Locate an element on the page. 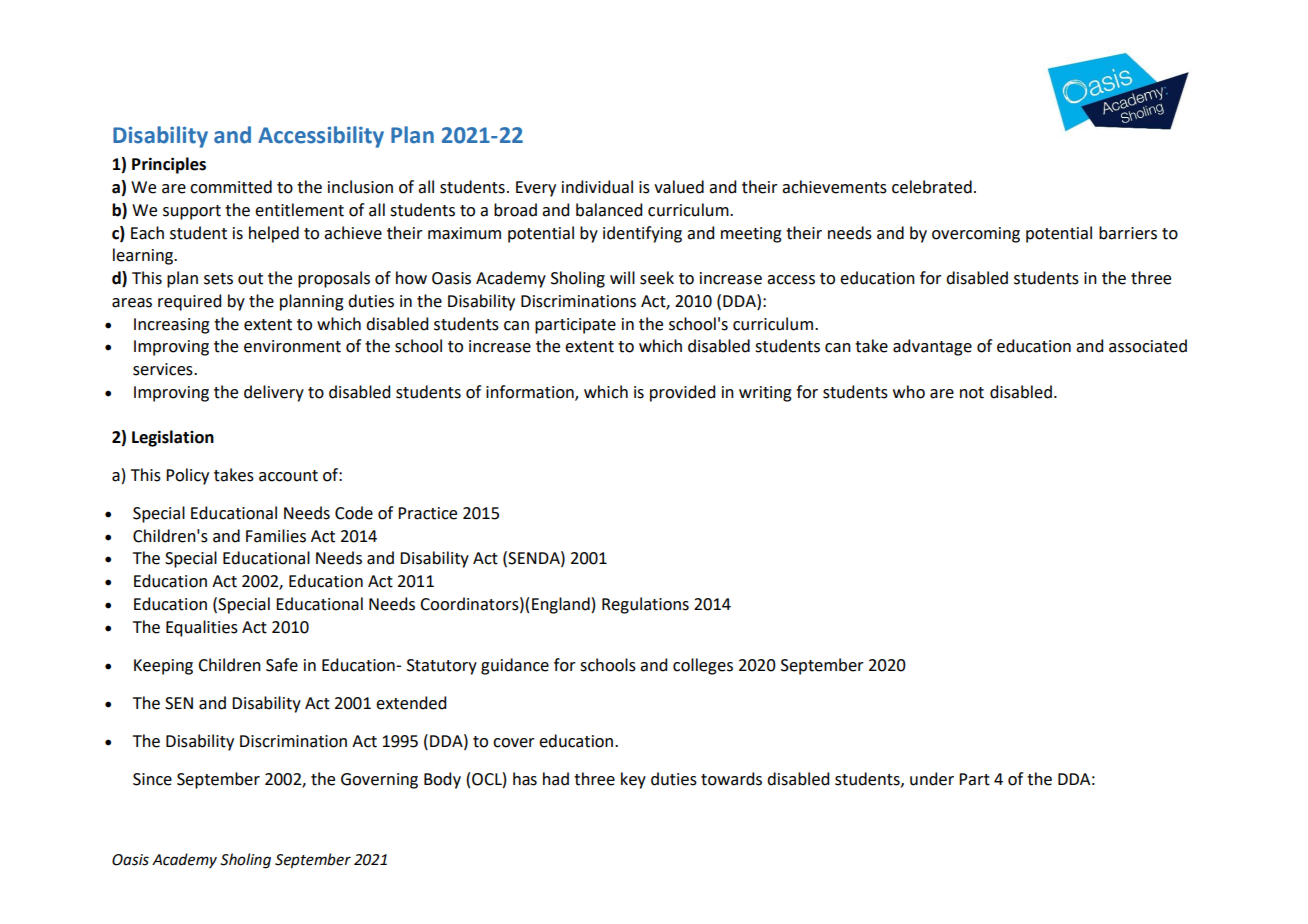 This image has width=1308, height=924. account is located at coordinates (288, 476).
